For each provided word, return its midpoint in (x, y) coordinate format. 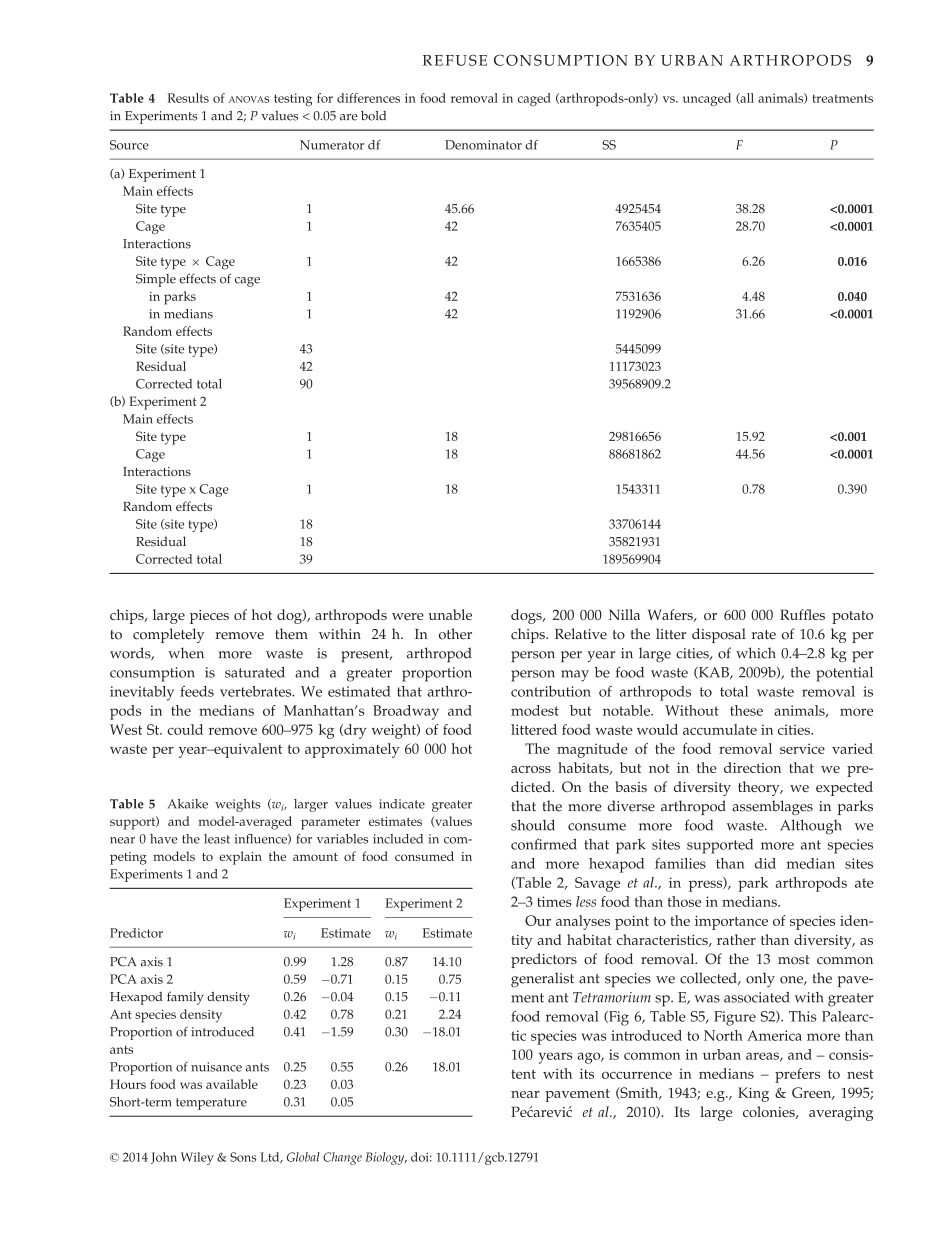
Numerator (332, 145)
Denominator (483, 145)
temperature (211, 1104)
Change (342, 1158)
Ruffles (802, 614)
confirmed (544, 844)
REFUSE (455, 60)
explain (240, 858)
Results (188, 98)
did (765, 863)
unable (450, 614)
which (756, 653)
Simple (156, 280)
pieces (209, 617)
